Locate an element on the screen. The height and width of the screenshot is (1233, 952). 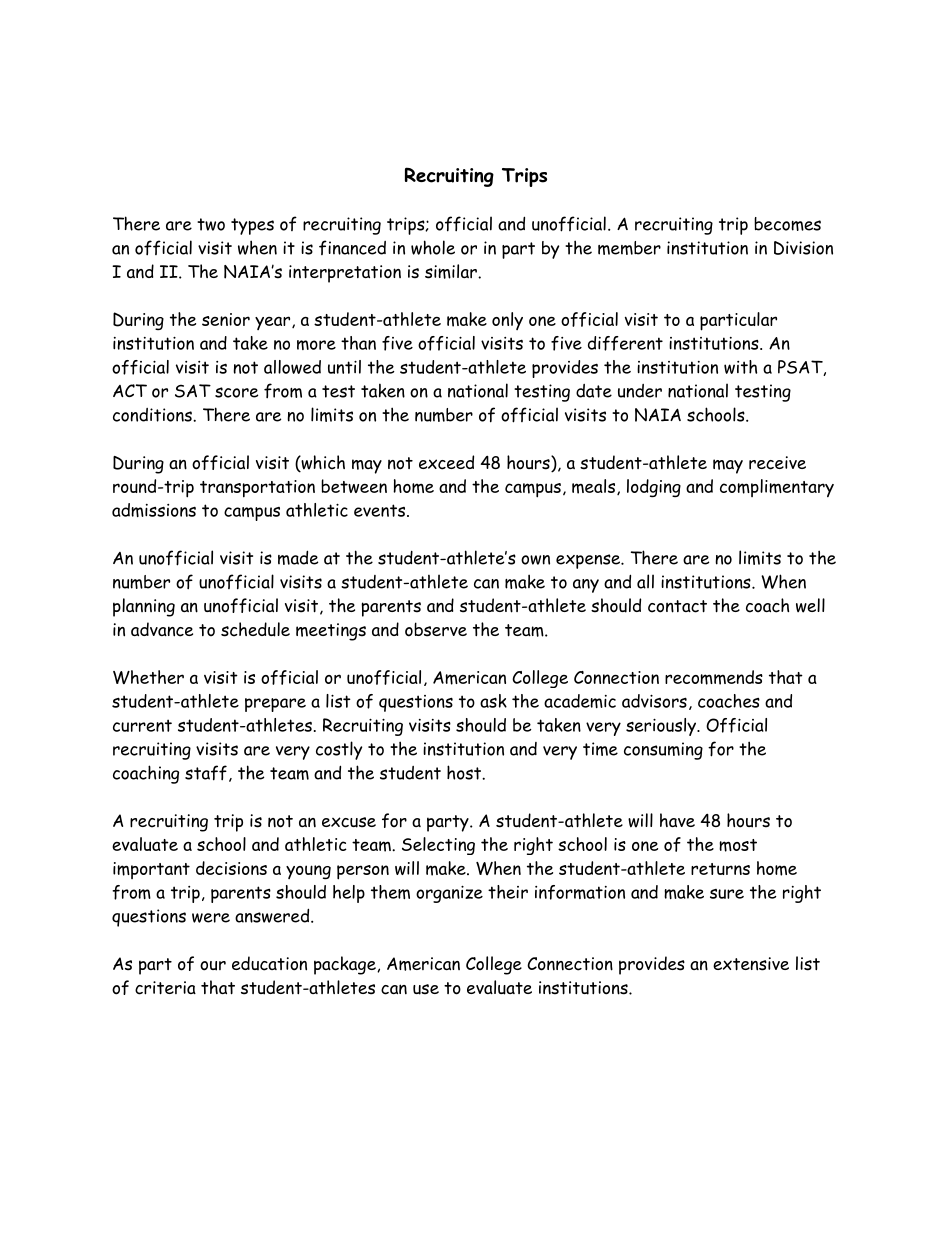
becomes is located at coordinates (787, 224).
